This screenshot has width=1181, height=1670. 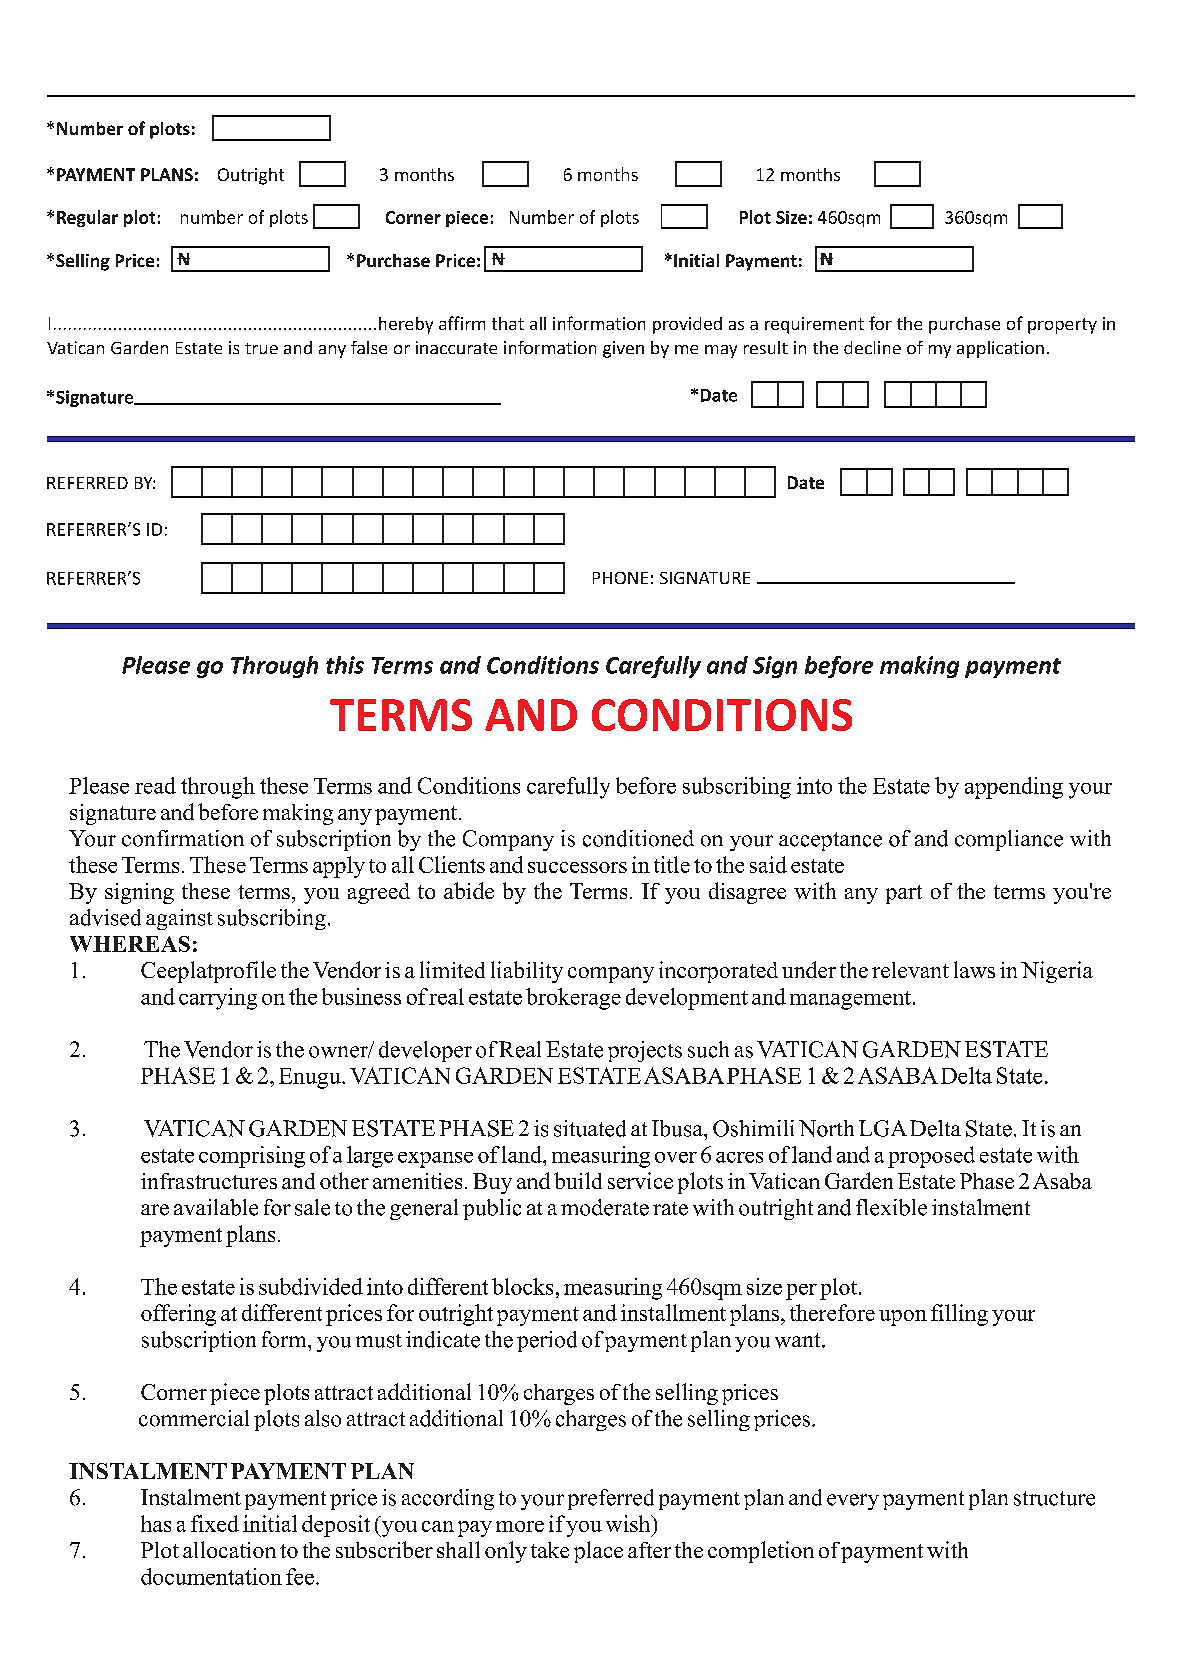 I want to click on comprising, so click(x=252, y=1157).
